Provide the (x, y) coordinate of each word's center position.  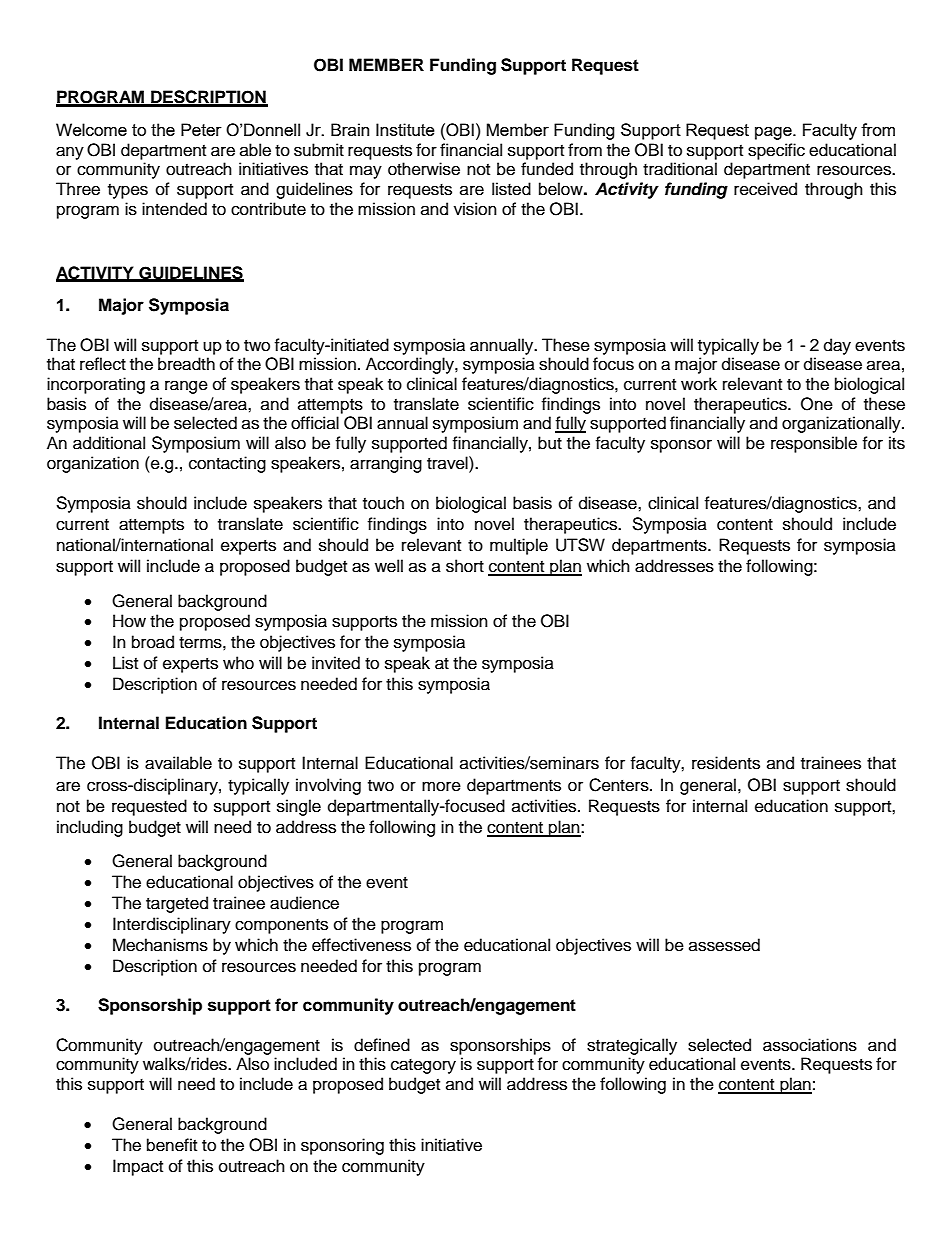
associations (810, 1045)
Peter (201, 129)
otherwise (424, 169)
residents (726, 763)
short (465, 566)
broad (153, 642)
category (423, 1066)
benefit (172, 1145)
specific (776, 151)
